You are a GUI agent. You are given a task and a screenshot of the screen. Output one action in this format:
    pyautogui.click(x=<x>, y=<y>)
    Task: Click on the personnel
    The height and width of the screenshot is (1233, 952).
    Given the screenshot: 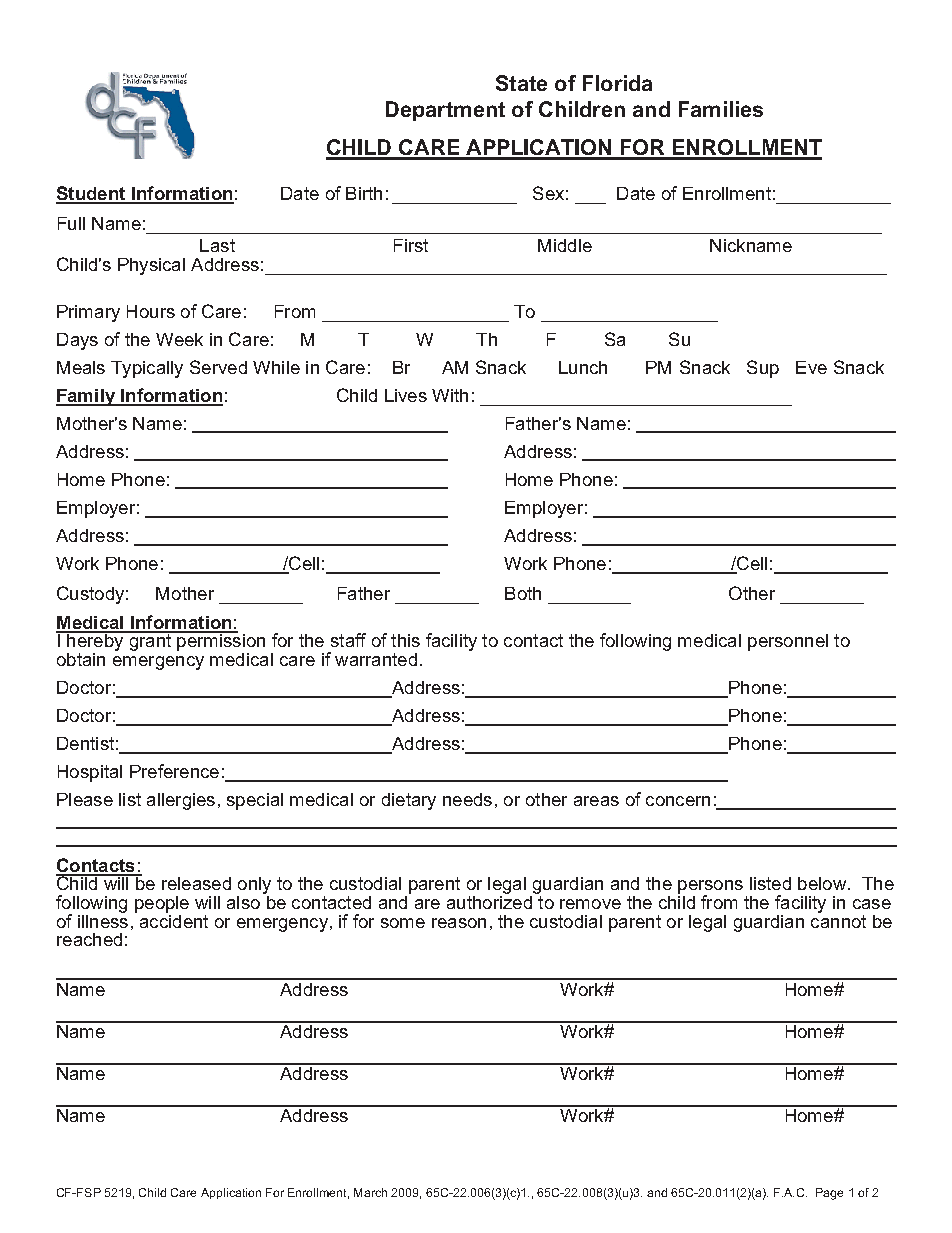 What is the action you would take?
    pyautogui.click(x=788, y=642)
